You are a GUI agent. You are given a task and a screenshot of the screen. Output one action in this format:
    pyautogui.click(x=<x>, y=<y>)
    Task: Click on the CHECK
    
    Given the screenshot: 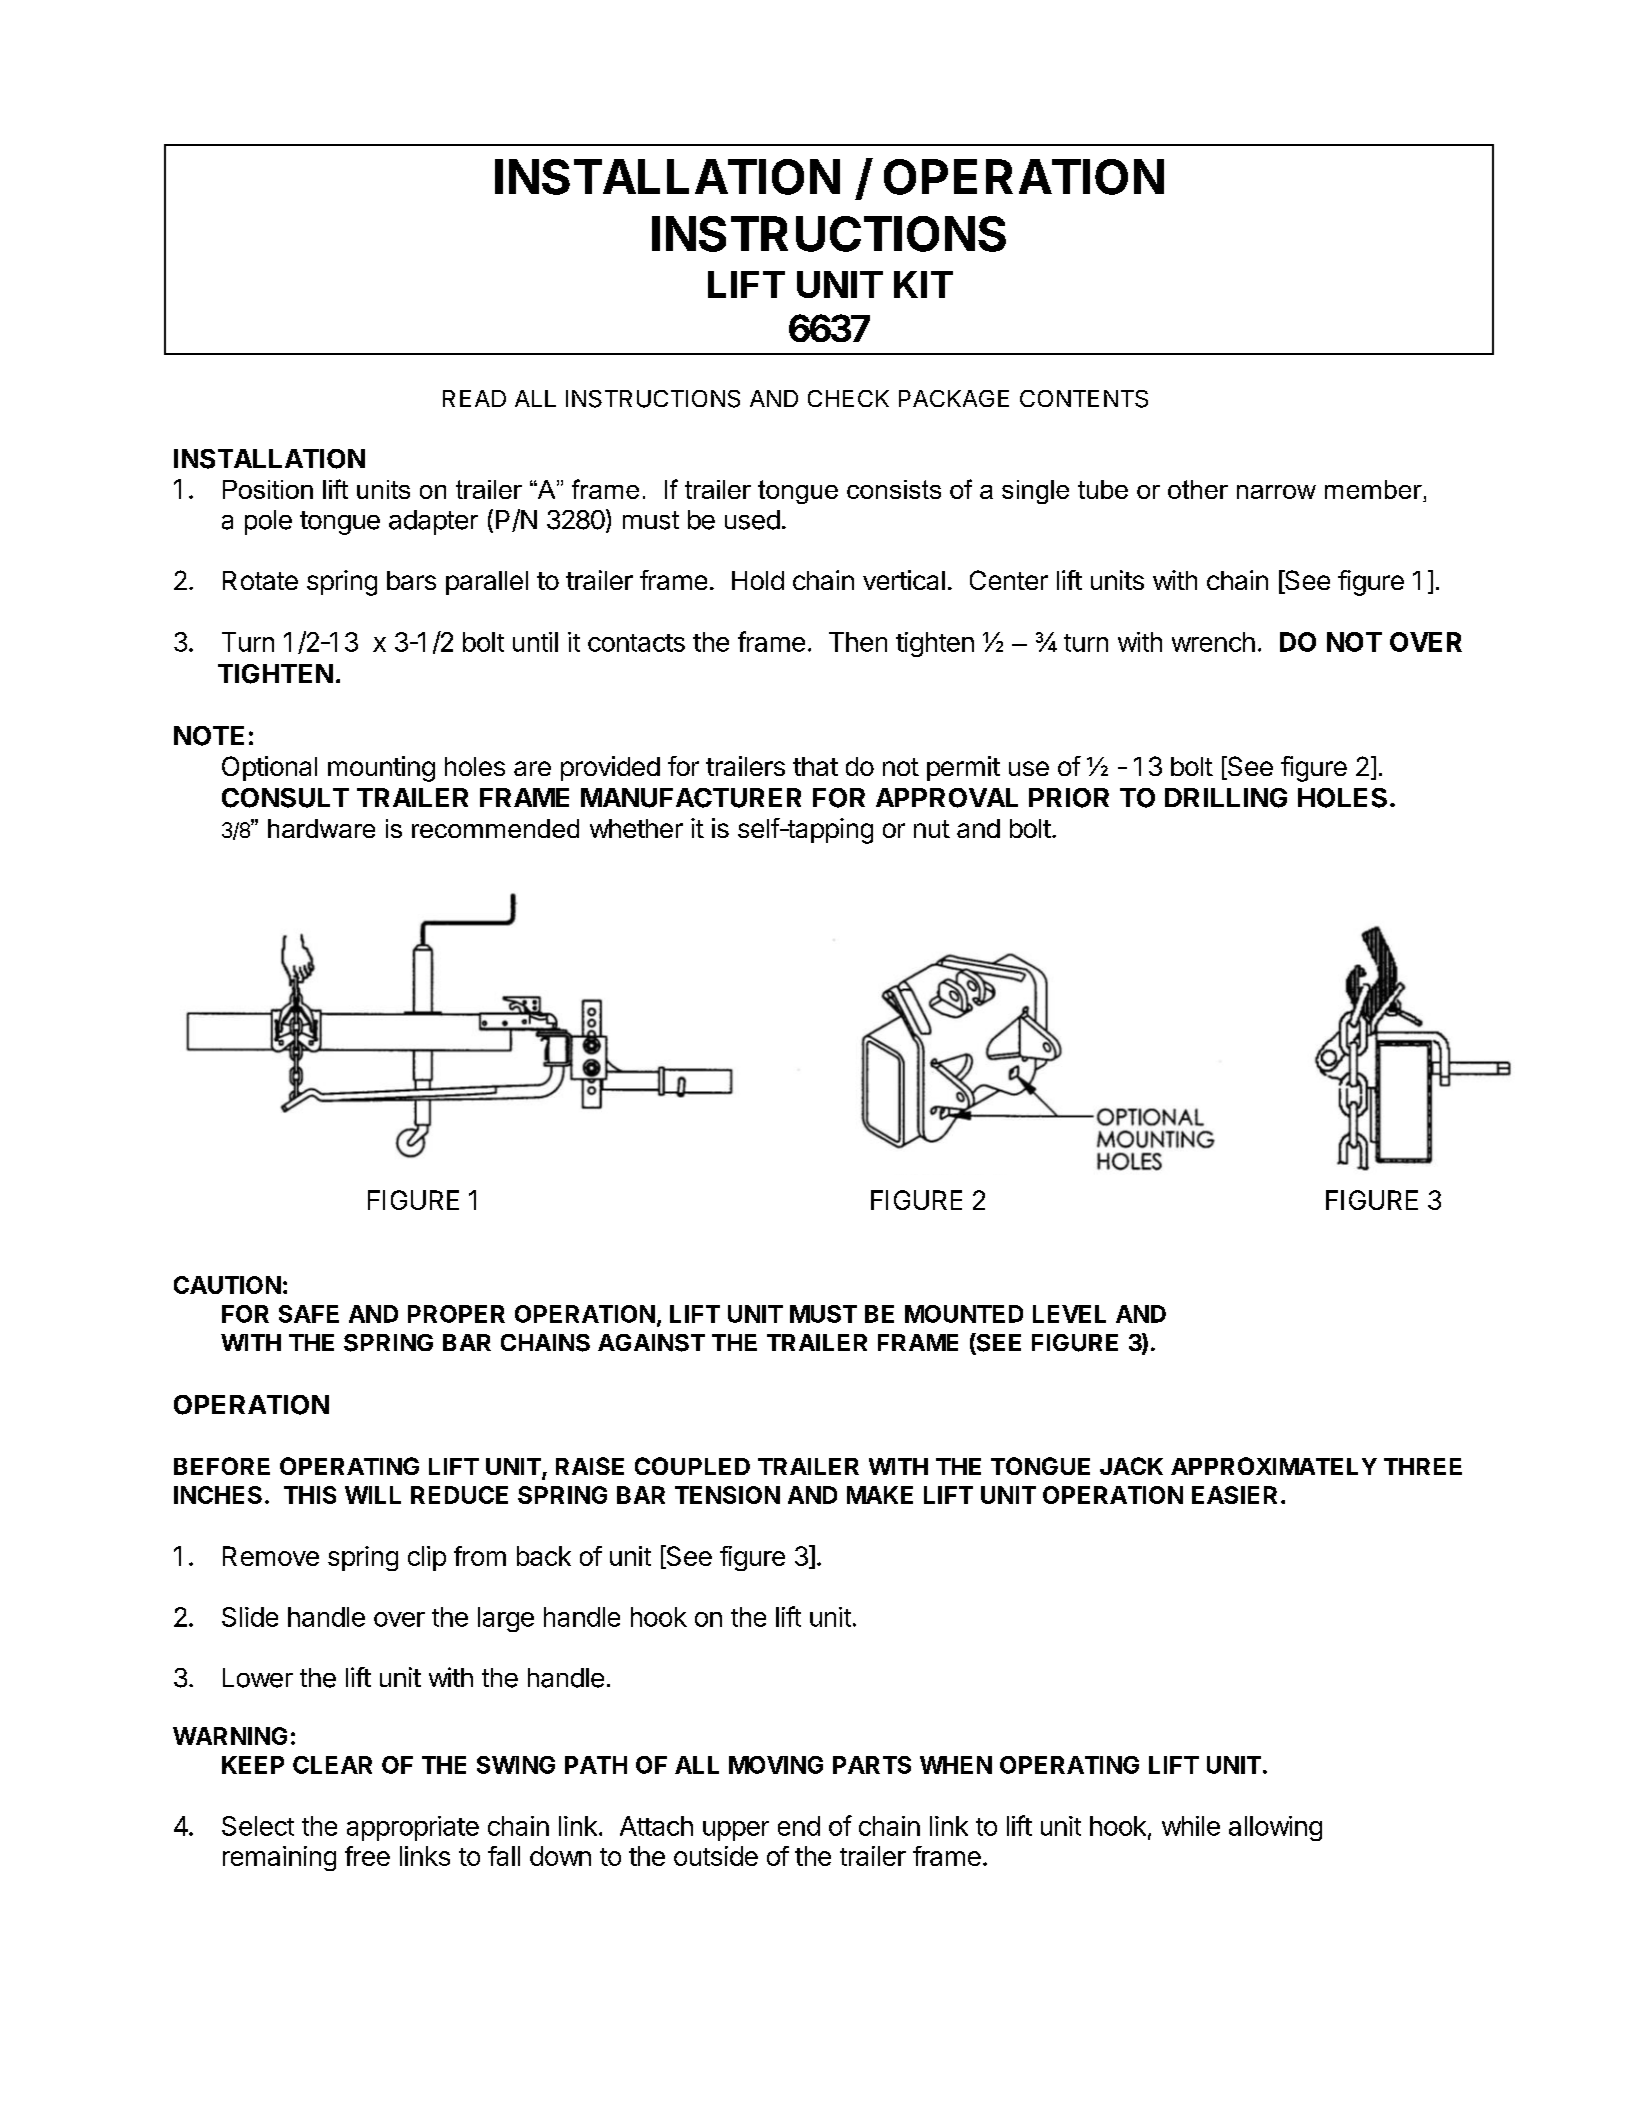 What is the action you would take?
    pyautogui.click(x=848, y=398)
